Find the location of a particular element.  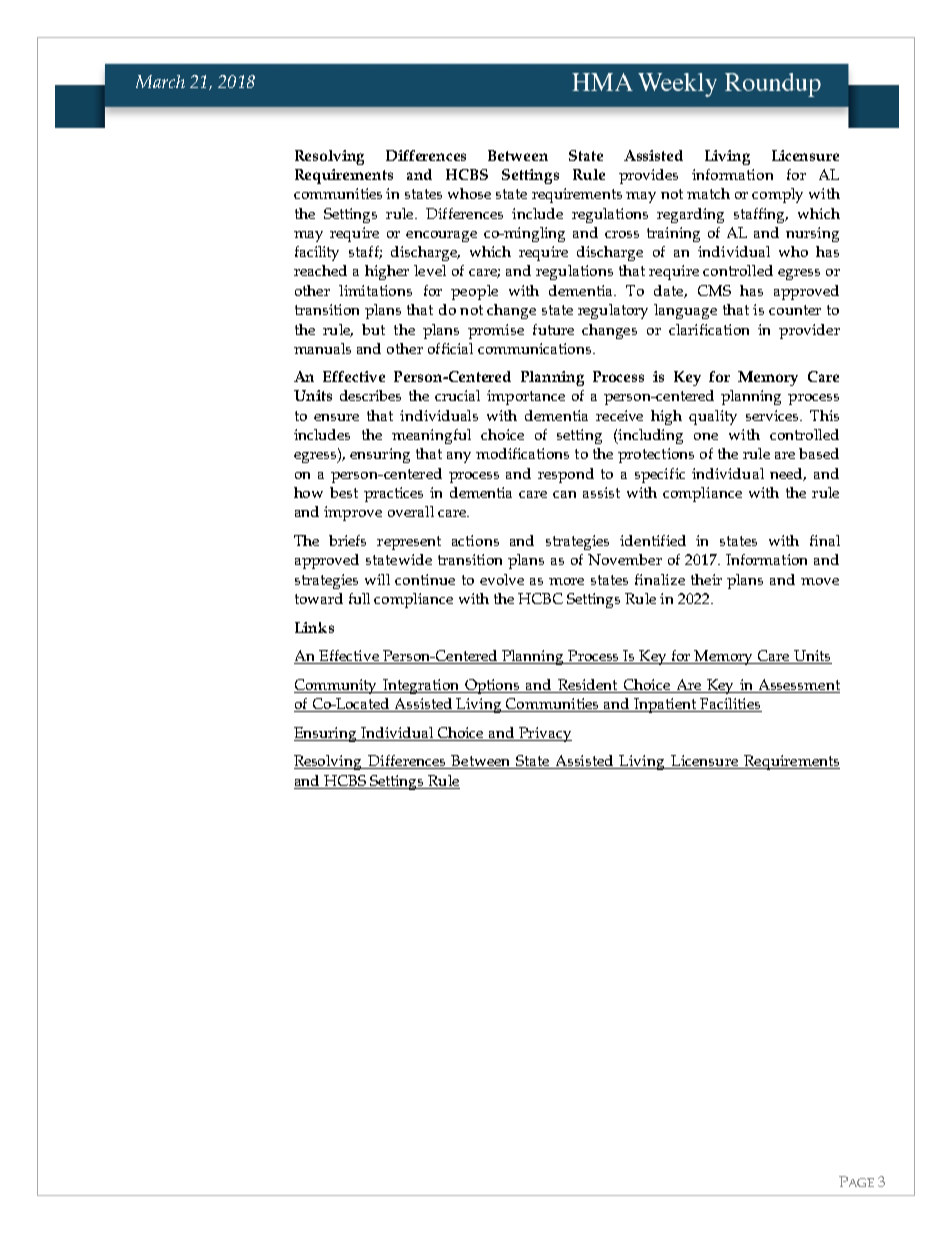

their is located at coordinates (706, 579).
